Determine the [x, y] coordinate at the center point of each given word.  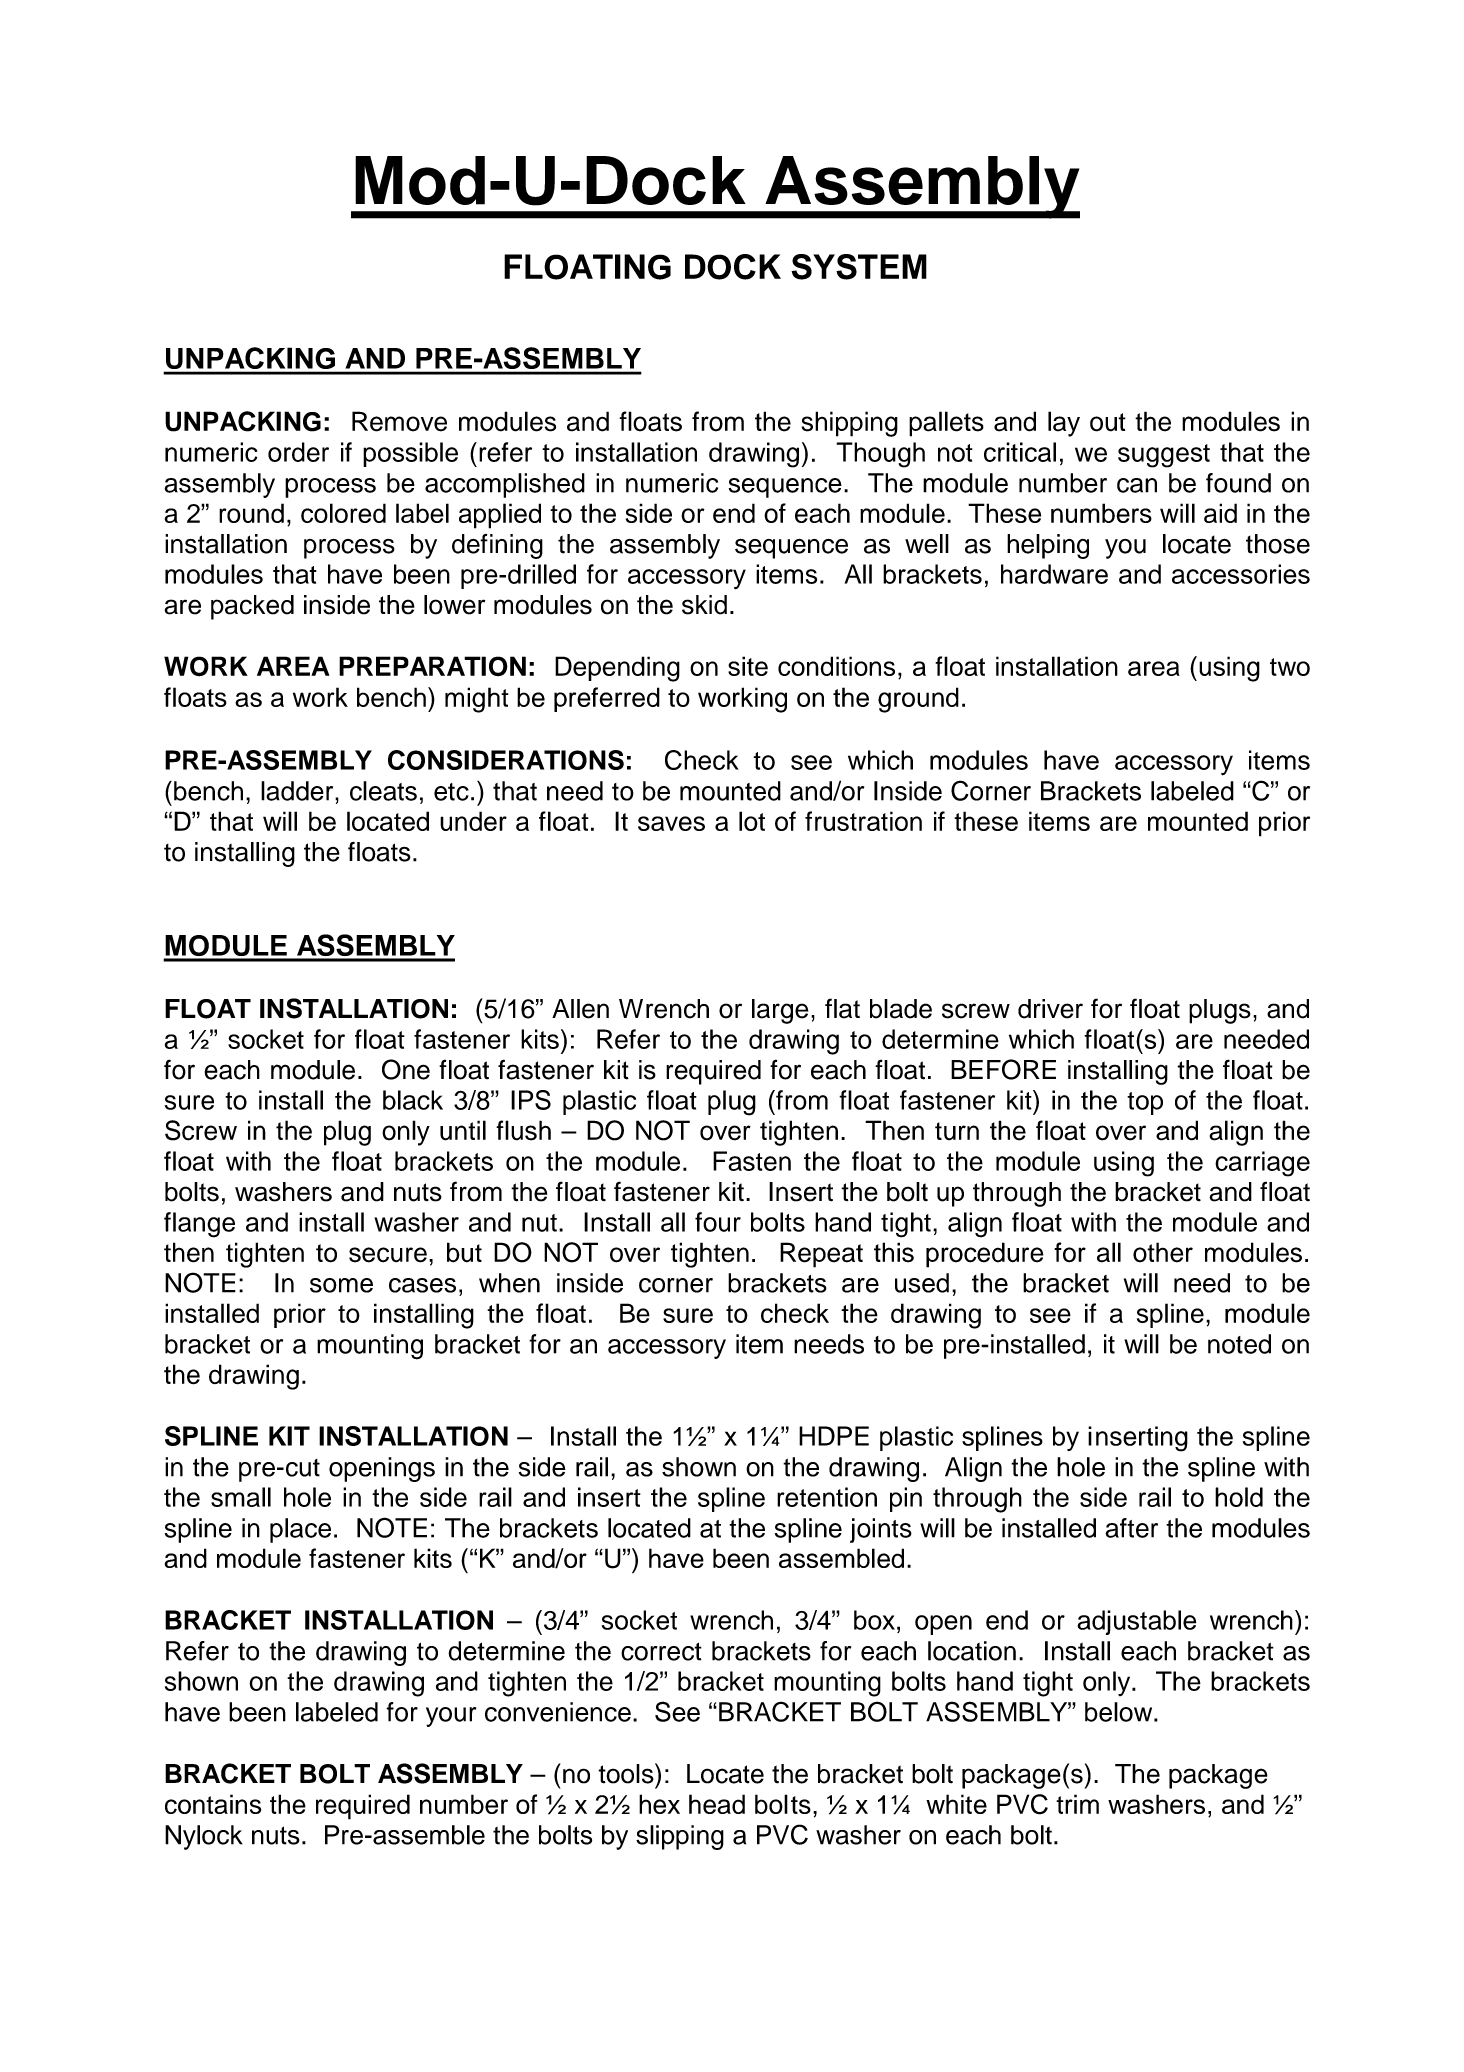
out [1108, 422]
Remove [399, 421]
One [406, 1069]
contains [213, 1804]
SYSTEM [859, 267]
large [780, 1011]
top [1145, 1103]
